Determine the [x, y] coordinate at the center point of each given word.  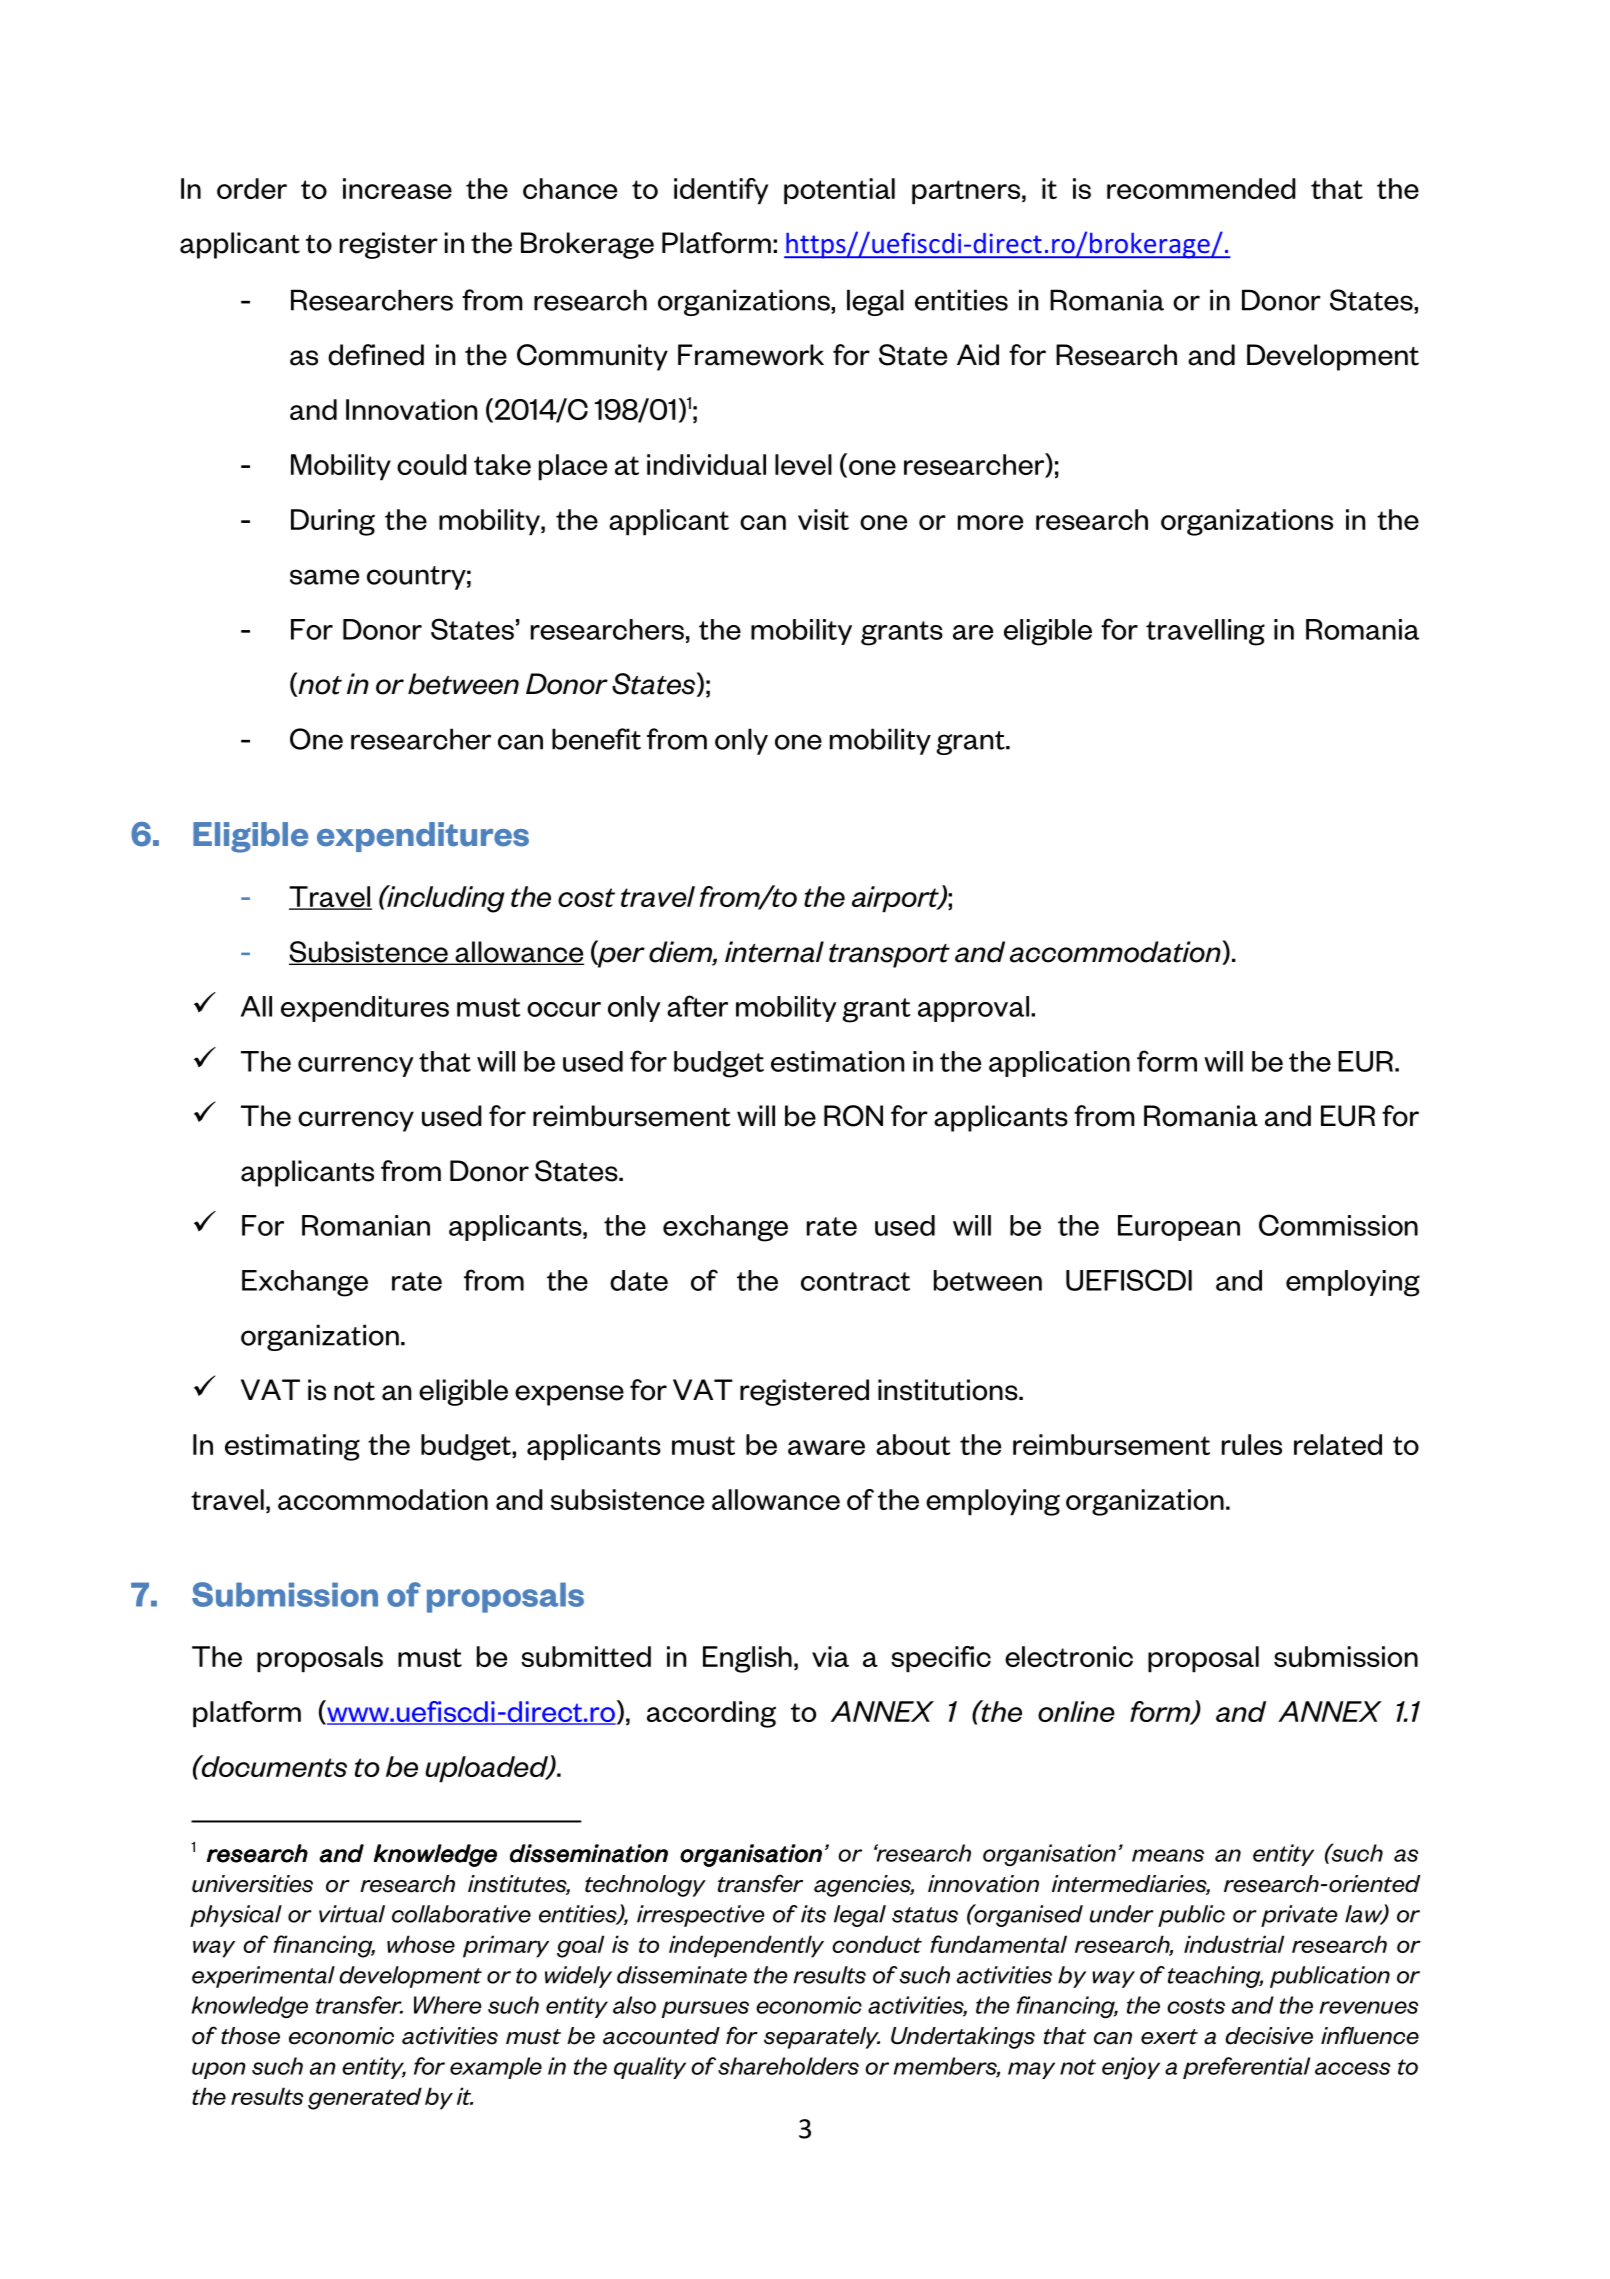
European [1179, 1228]
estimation [837, 1061]
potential [839, 191]
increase [397, 188]
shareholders [788, 2066]
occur [564, 1009]
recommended [1201, 188]
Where [448, 2005]
